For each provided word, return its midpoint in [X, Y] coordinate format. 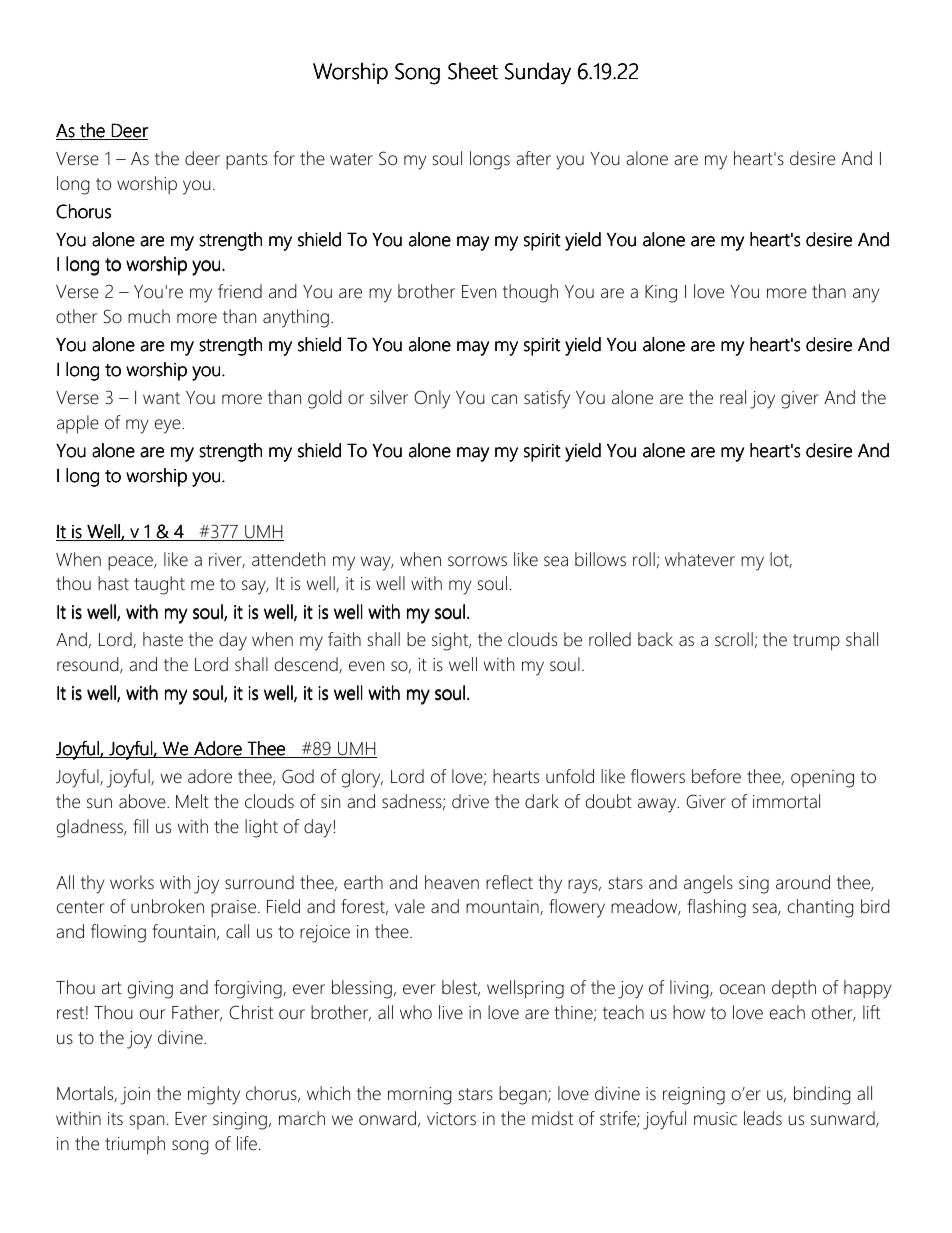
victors [451, 1119]
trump [816, 642]
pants [246, 161]
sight [451, 641]
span [147, 1122]
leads [763, 1118]
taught [159, 585]
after [533, 158]
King [661, 294]
